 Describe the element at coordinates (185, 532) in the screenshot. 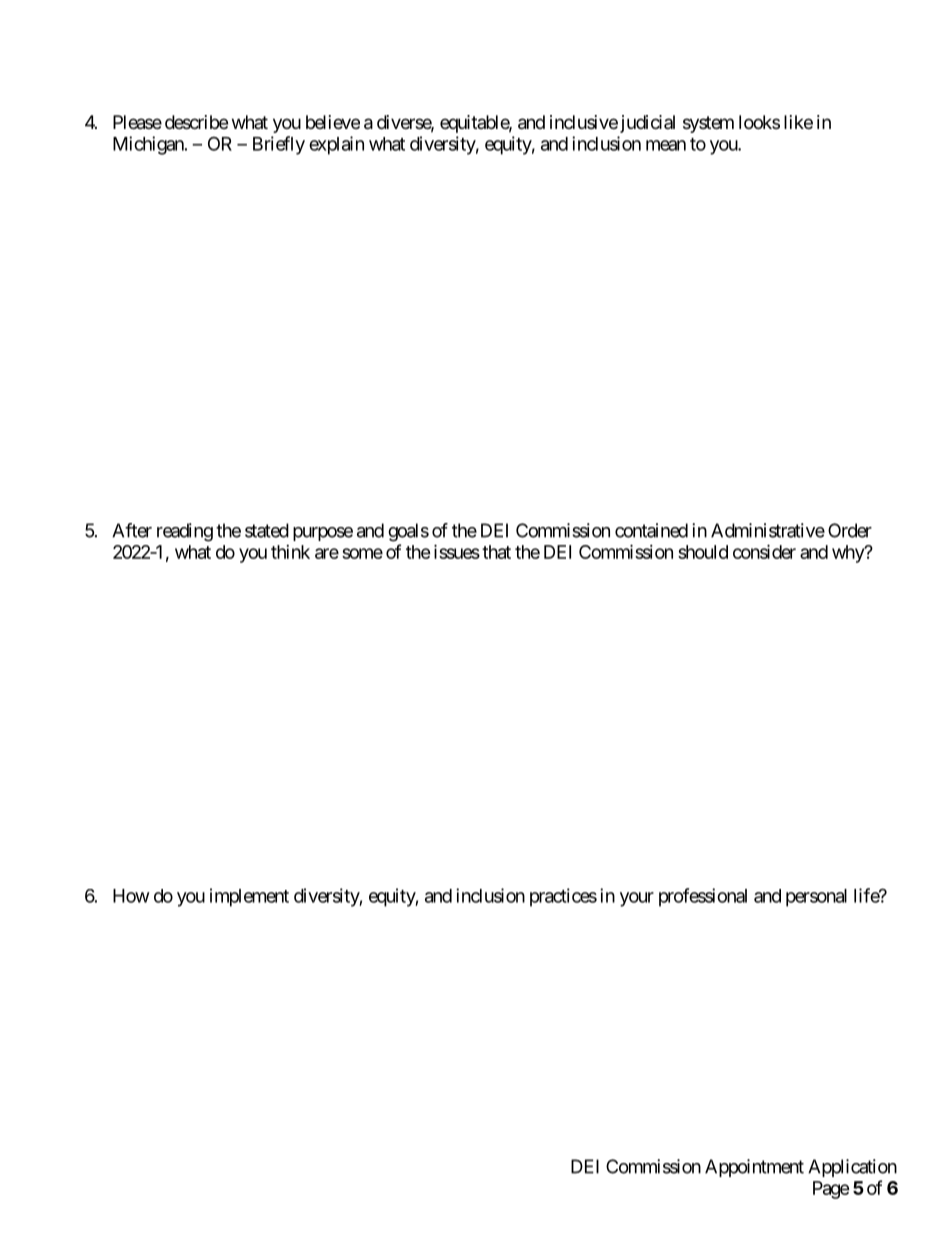

I see `reading` at that location.
